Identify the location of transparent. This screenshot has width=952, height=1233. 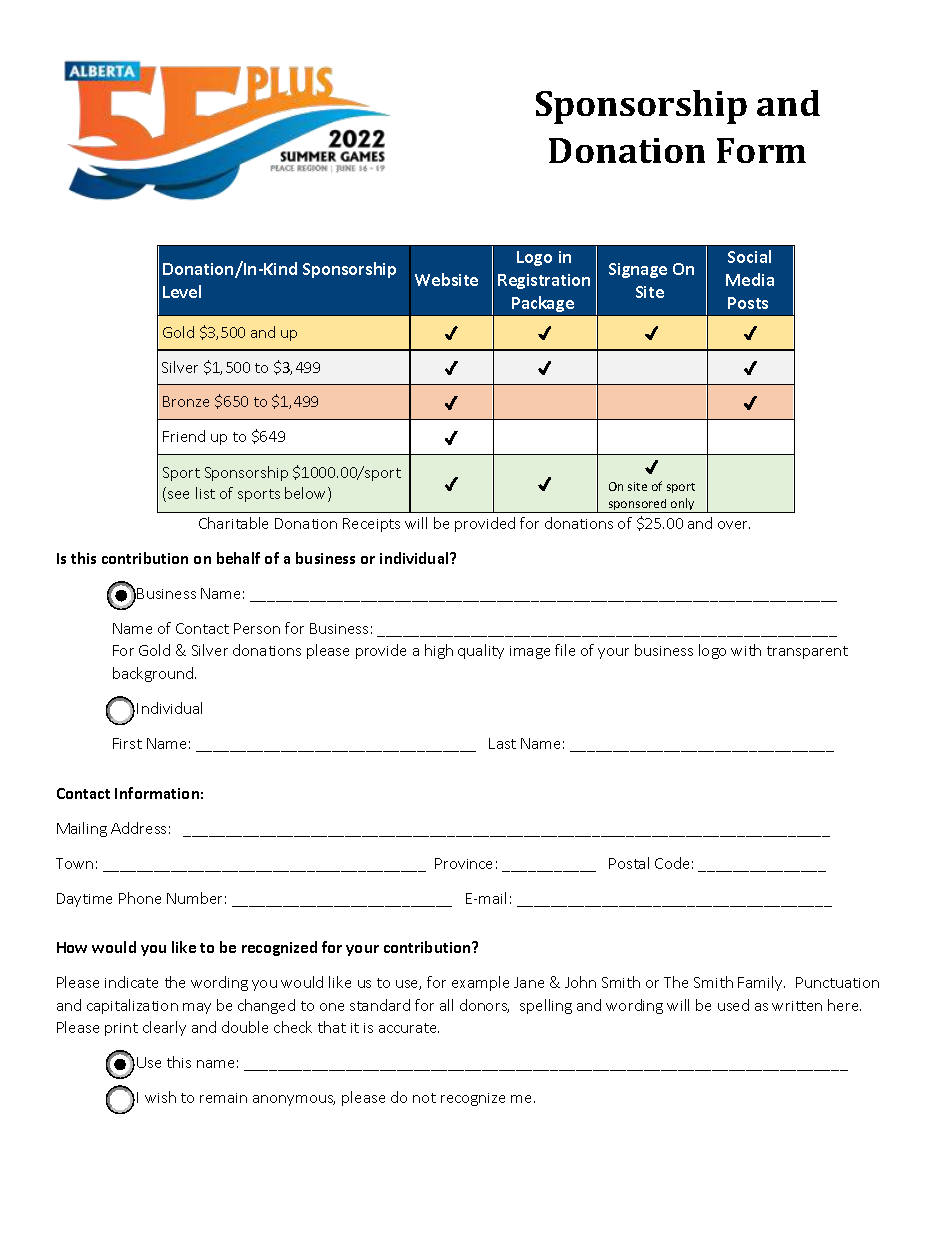
(807, 652).
